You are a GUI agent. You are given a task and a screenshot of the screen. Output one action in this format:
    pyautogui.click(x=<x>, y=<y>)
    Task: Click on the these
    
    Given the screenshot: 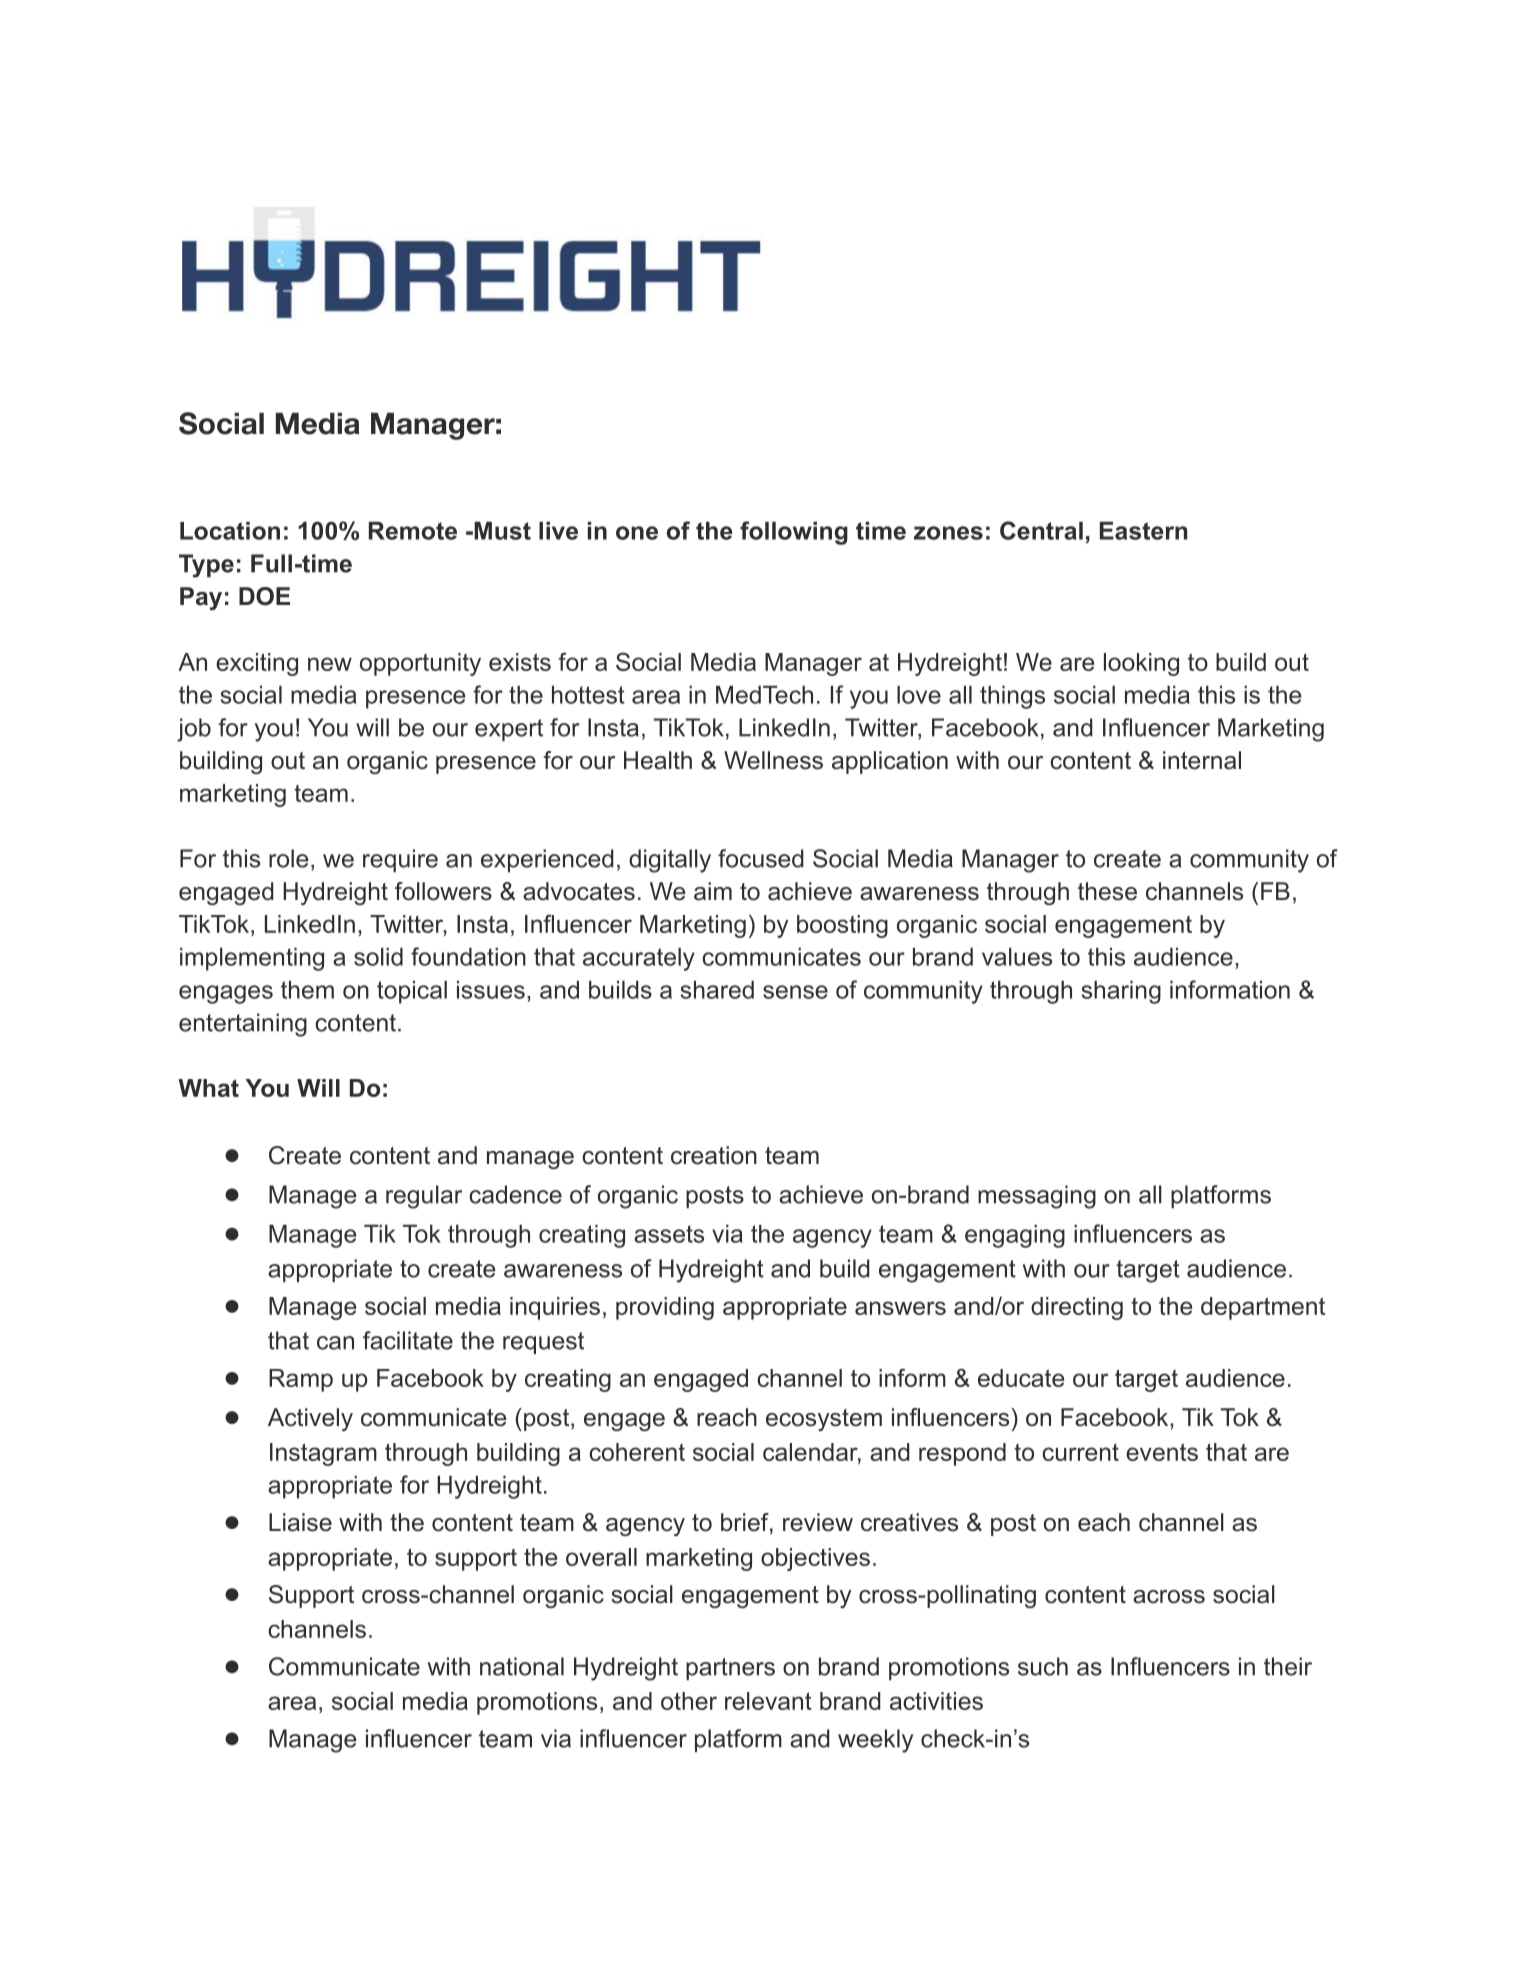 What is the action you would take?
    pyautogui.click(x=1107, y=891)
